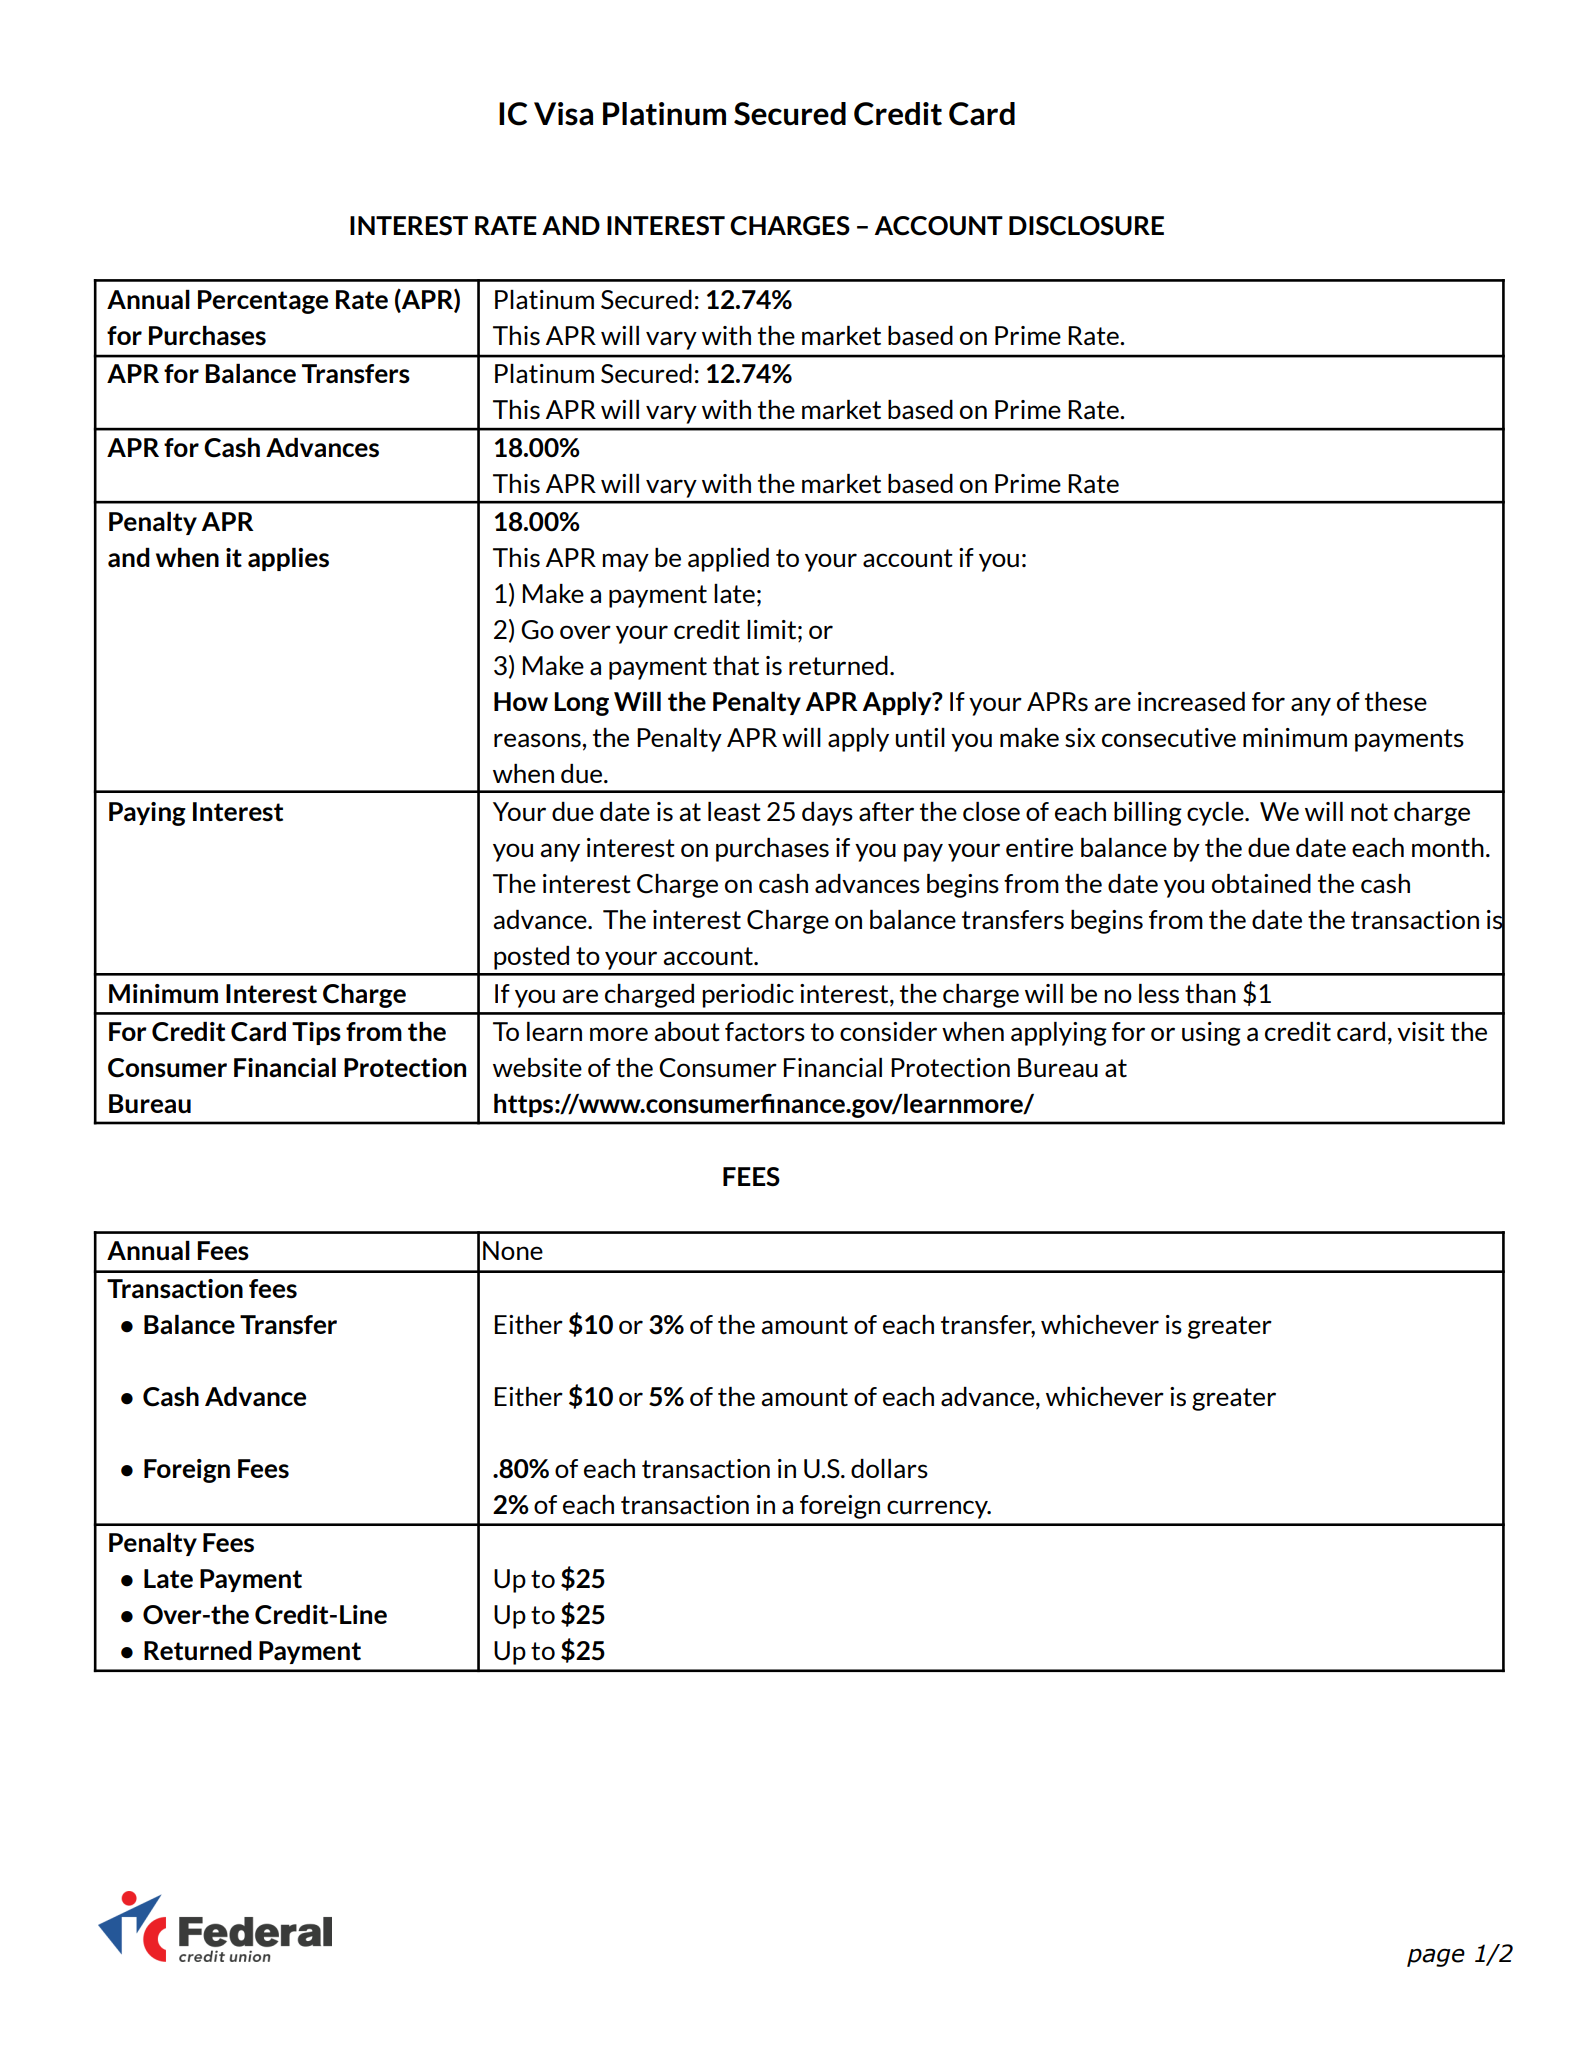 This image has width=1596, height=2066. What do you see at coordinates (765, 1032) in the image?
I see `factors` at bounding box center [765, 1032].
